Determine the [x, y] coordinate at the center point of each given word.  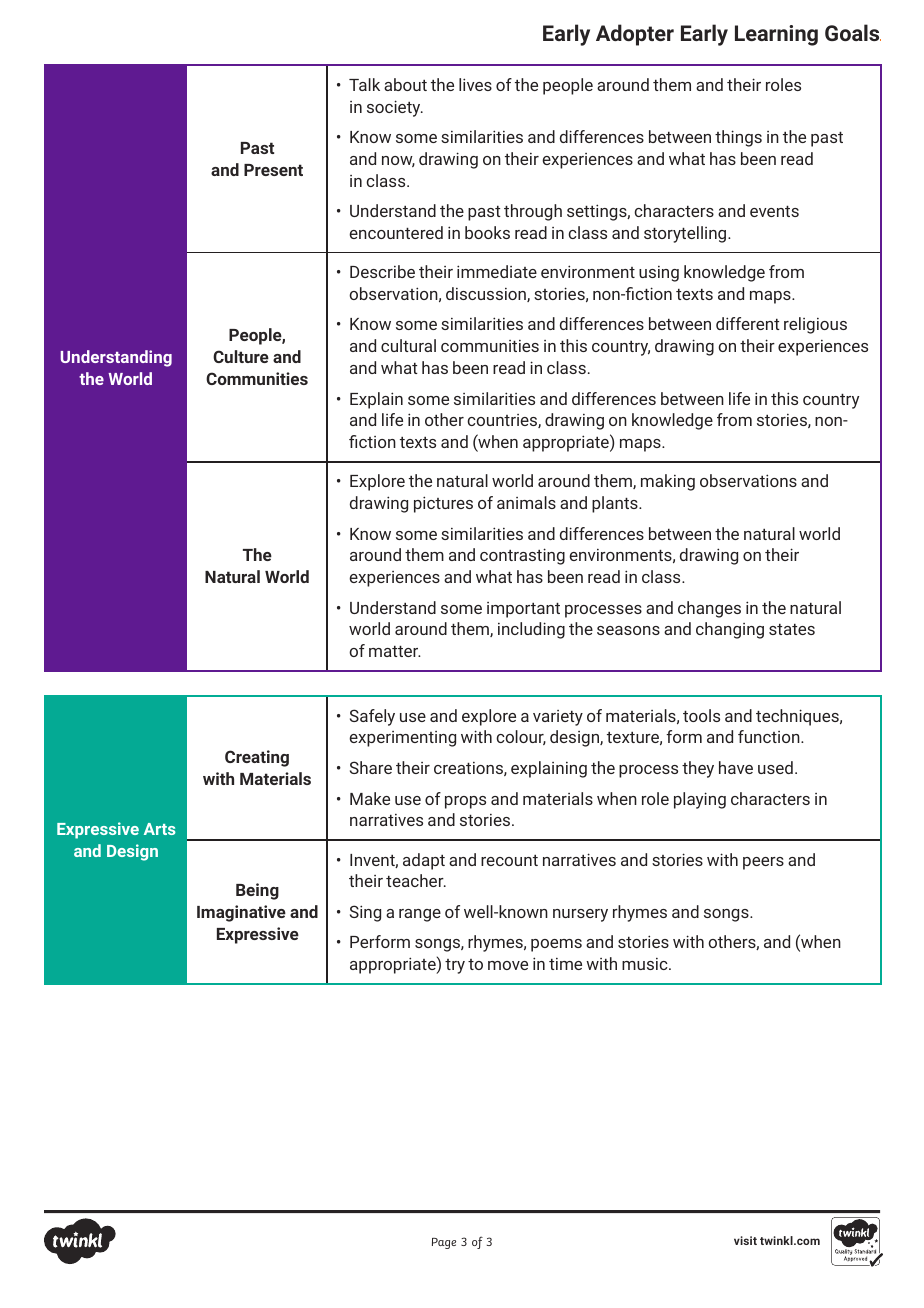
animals [526, 502]
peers [763, 863]
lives [475, 84]
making [668, 482]
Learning [776, 35]
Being [257, 891]
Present [273, 170]
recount [509, 860]
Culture [241, 356]
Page [444, 1243]
